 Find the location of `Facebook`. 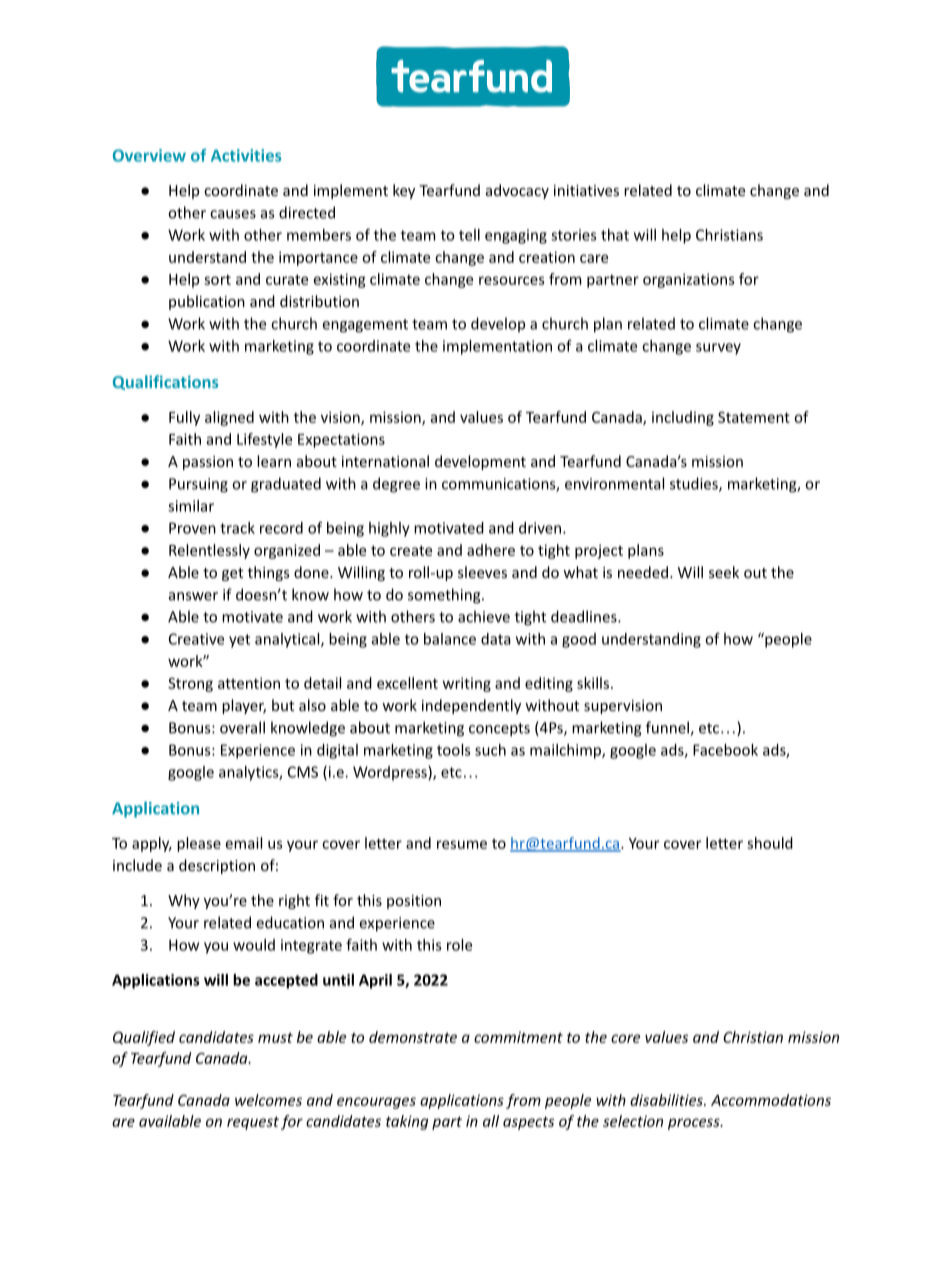

Facebook is located at coordinates (725, 750).
